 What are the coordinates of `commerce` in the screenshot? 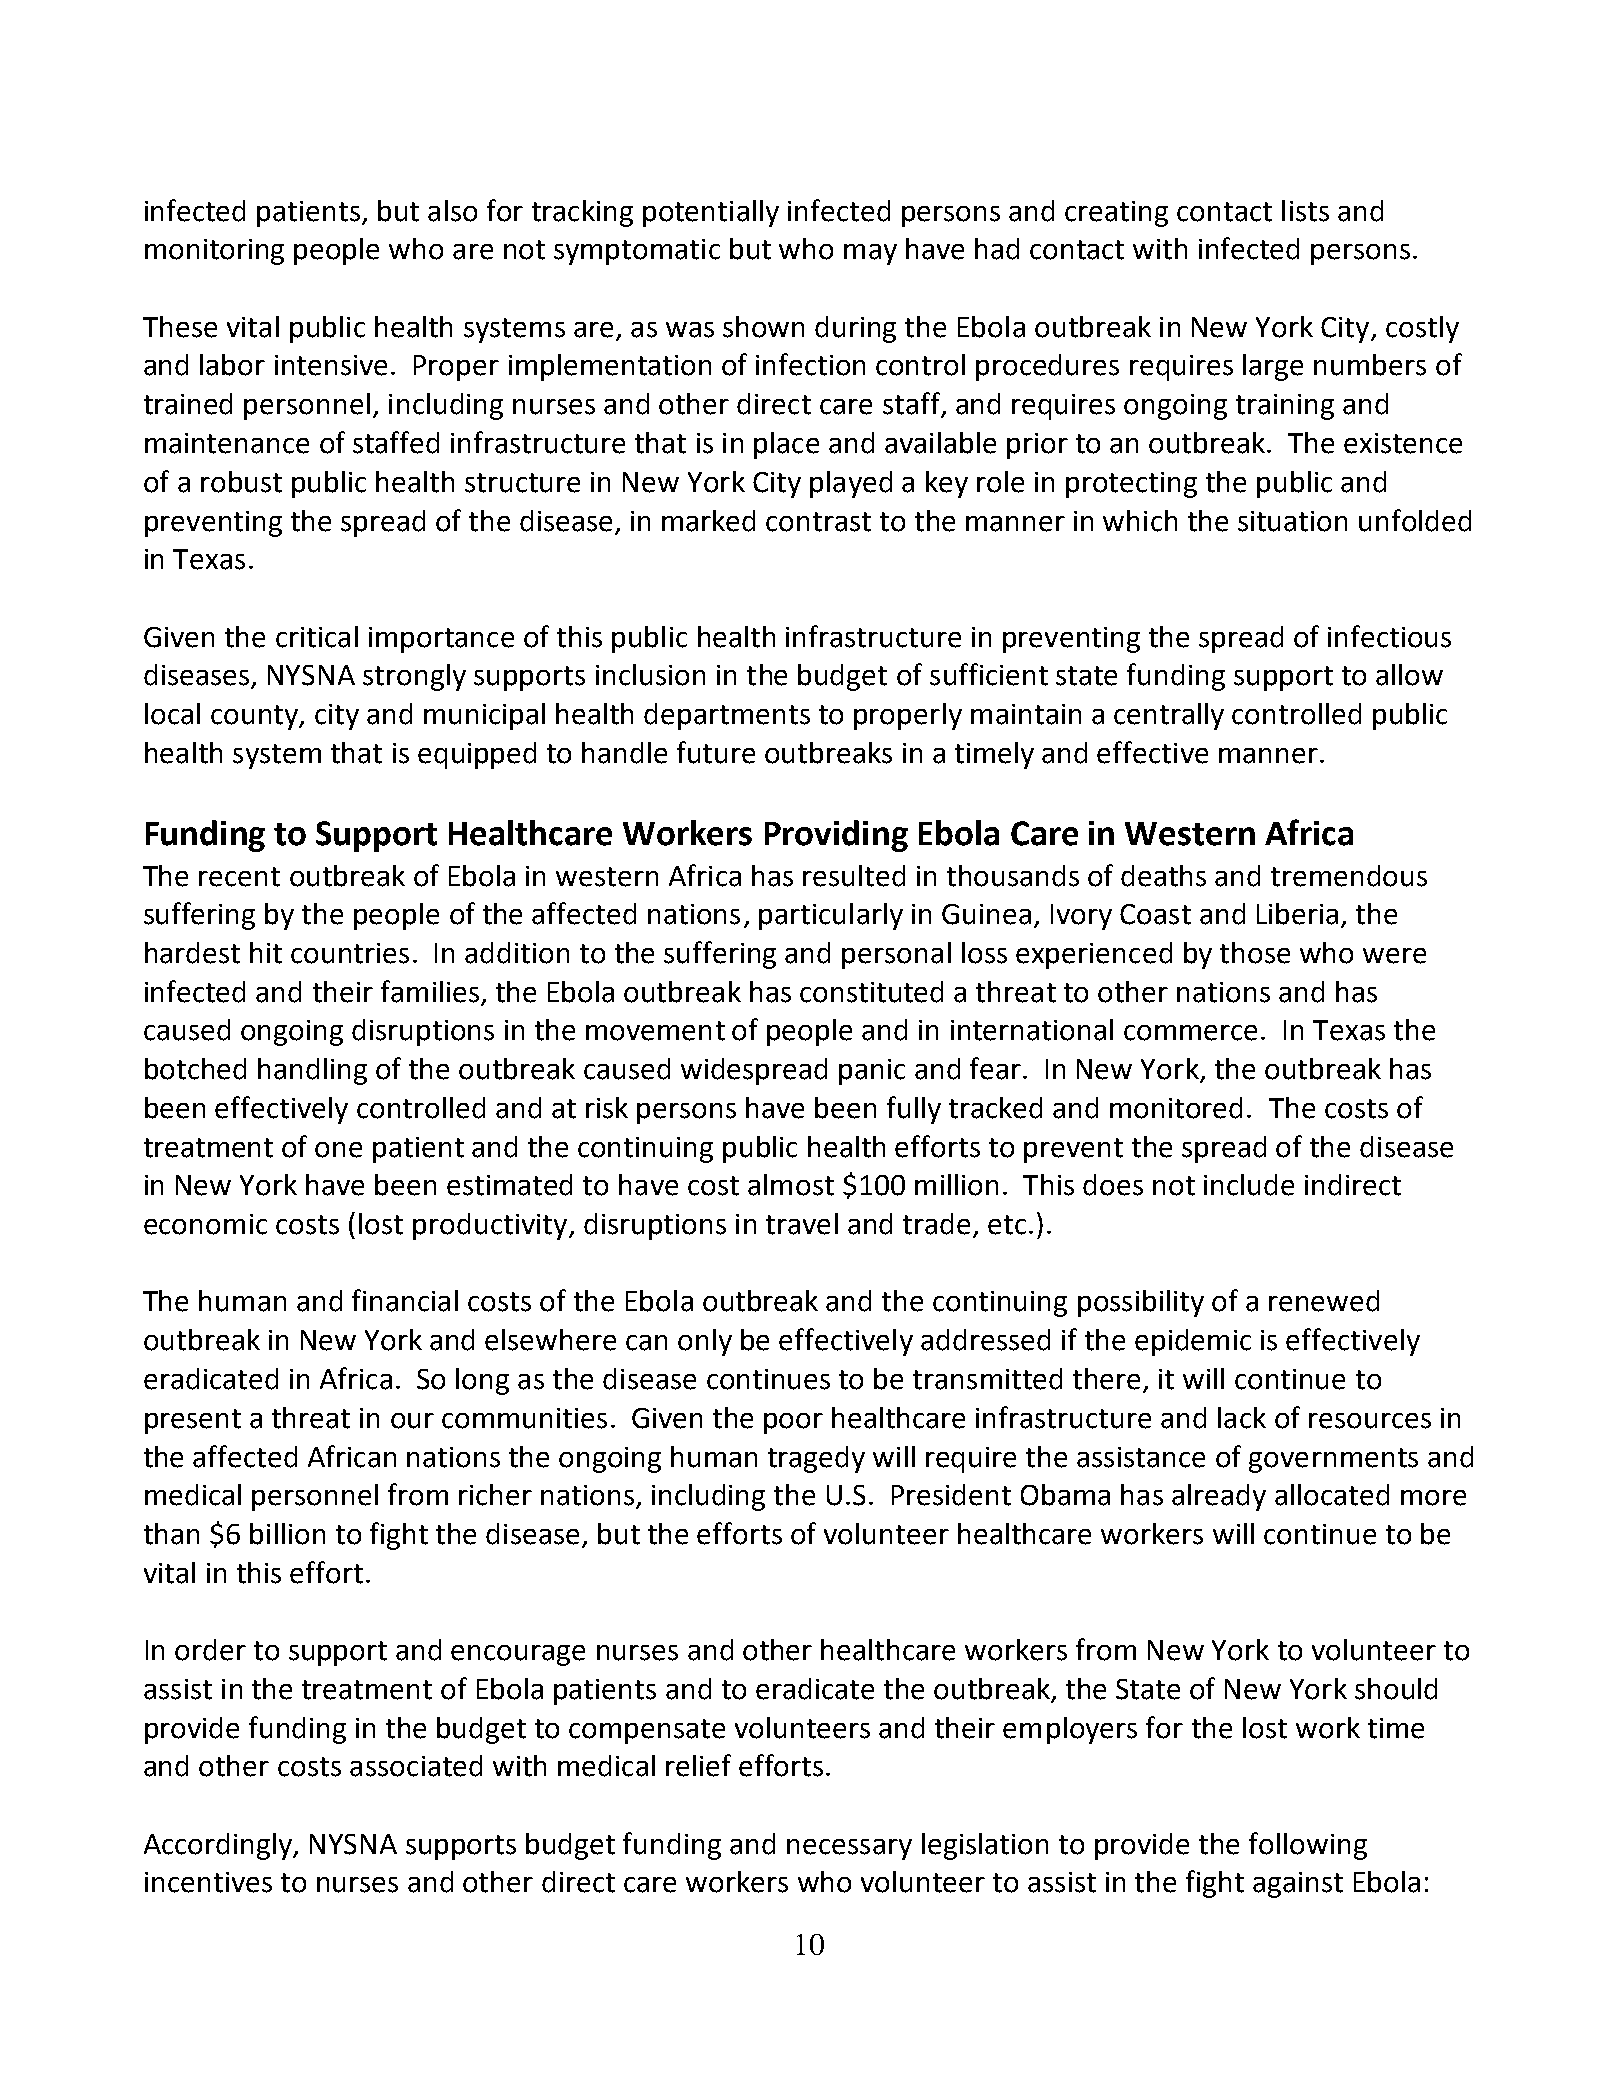 It's located at (1190, 1033).
